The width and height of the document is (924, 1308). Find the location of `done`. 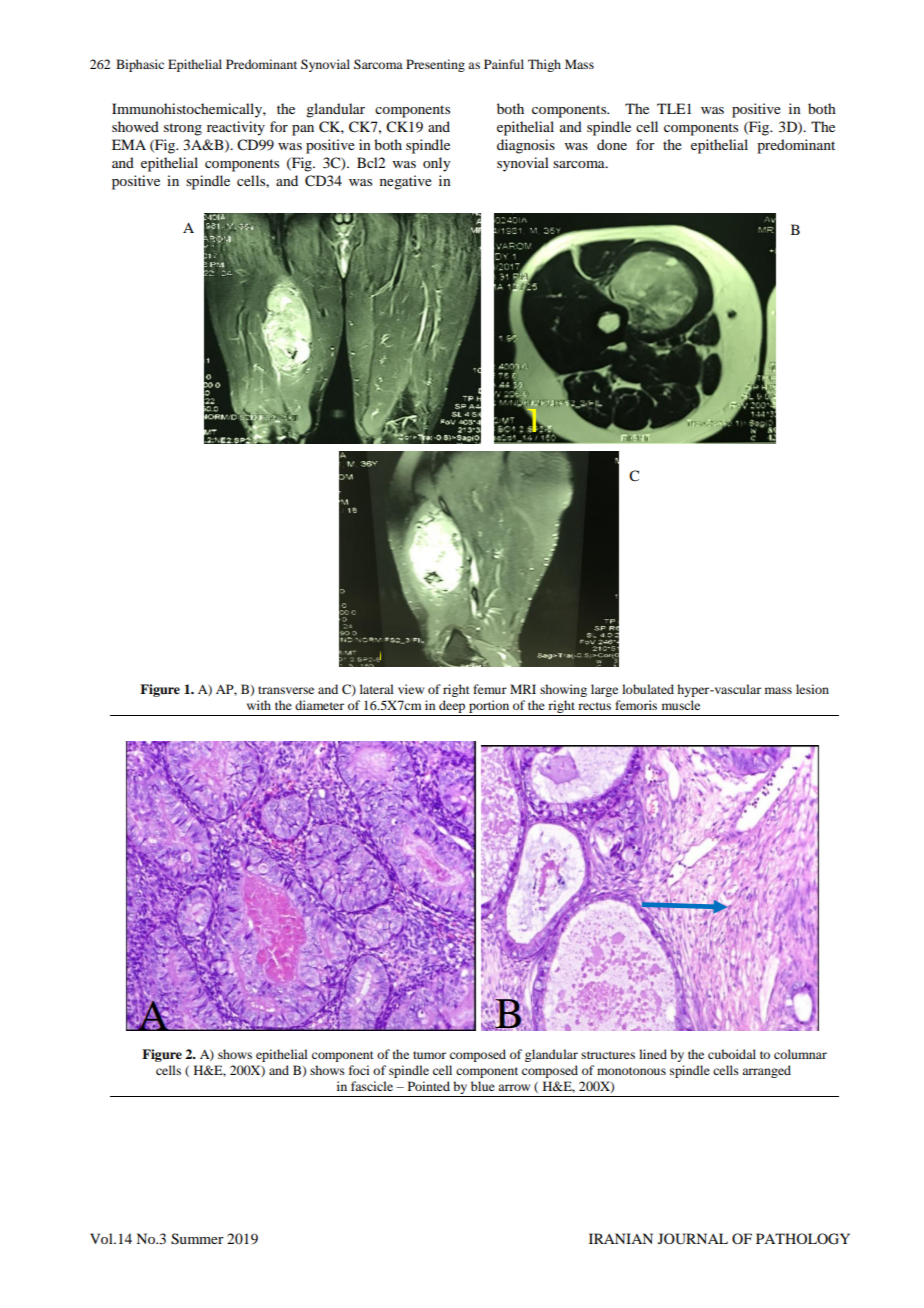

done is located at coordinates (612, 144).
